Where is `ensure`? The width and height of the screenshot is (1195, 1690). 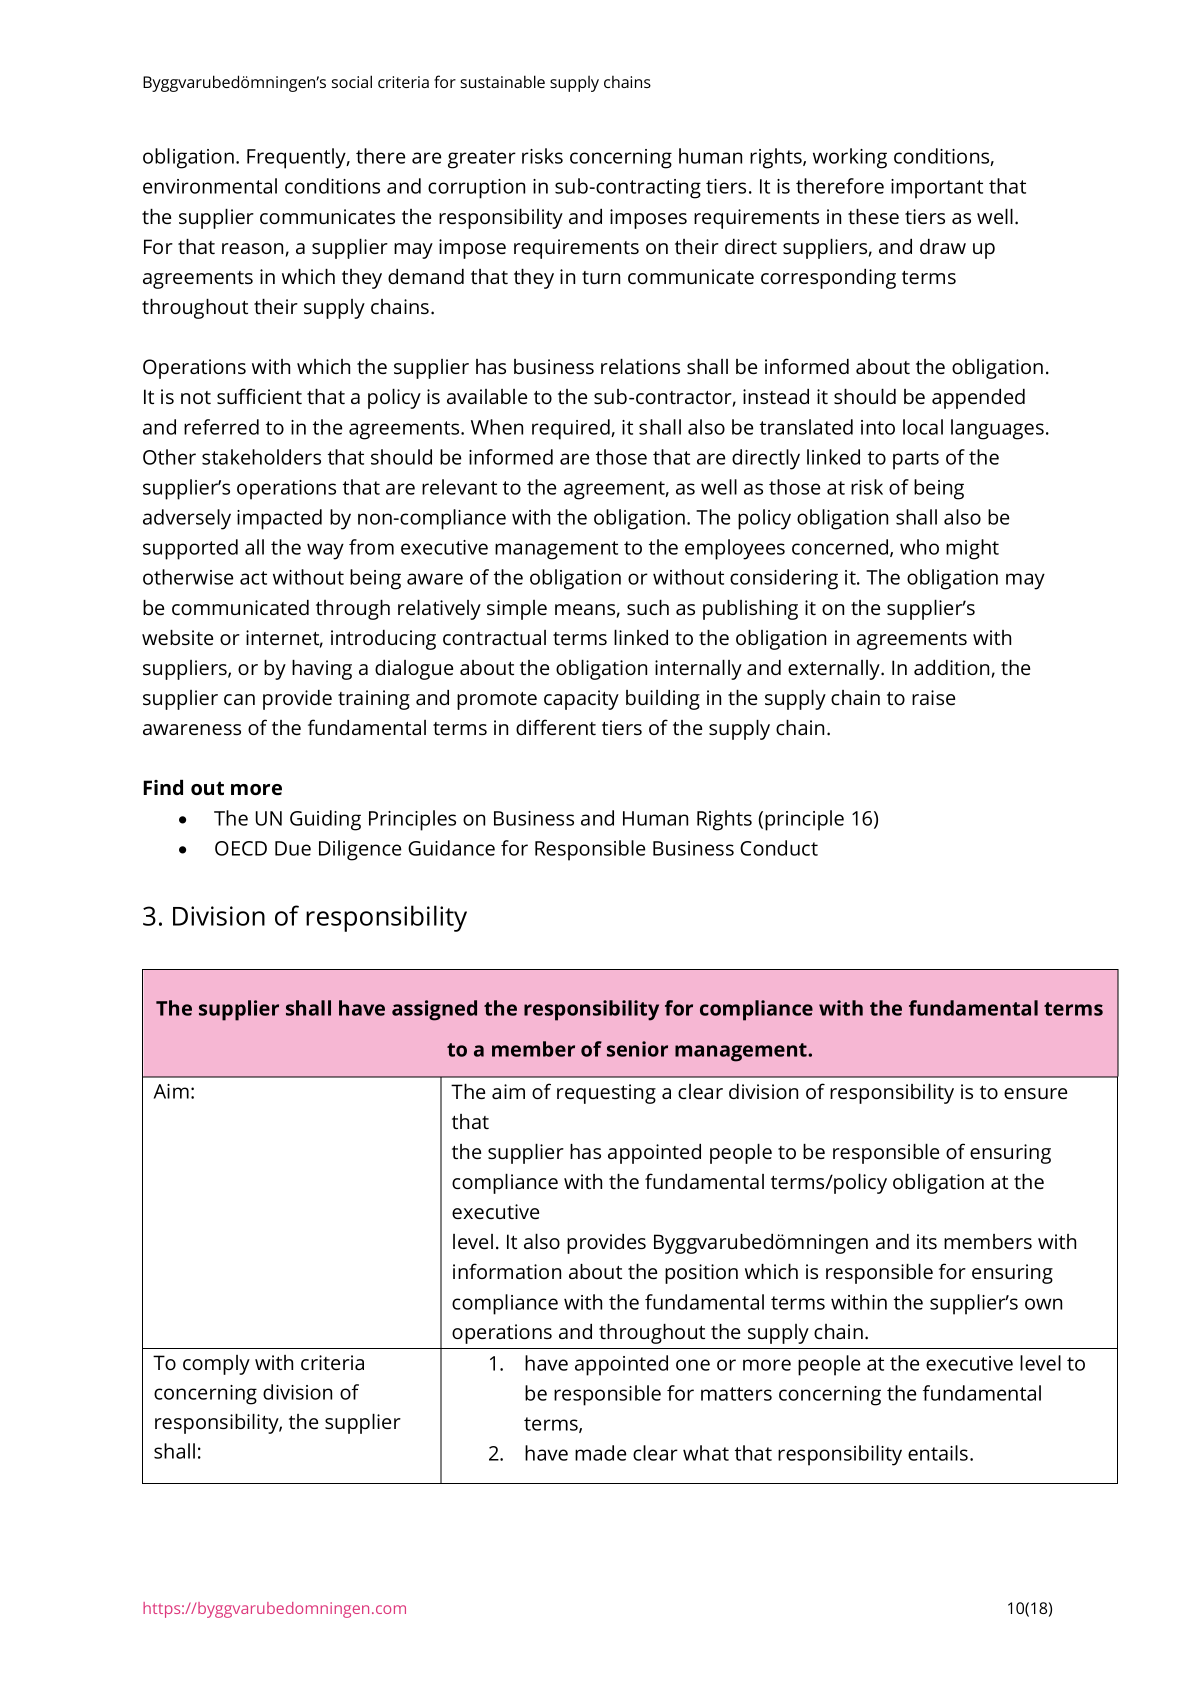 ensure is located at coordinates (1035, 1093).
